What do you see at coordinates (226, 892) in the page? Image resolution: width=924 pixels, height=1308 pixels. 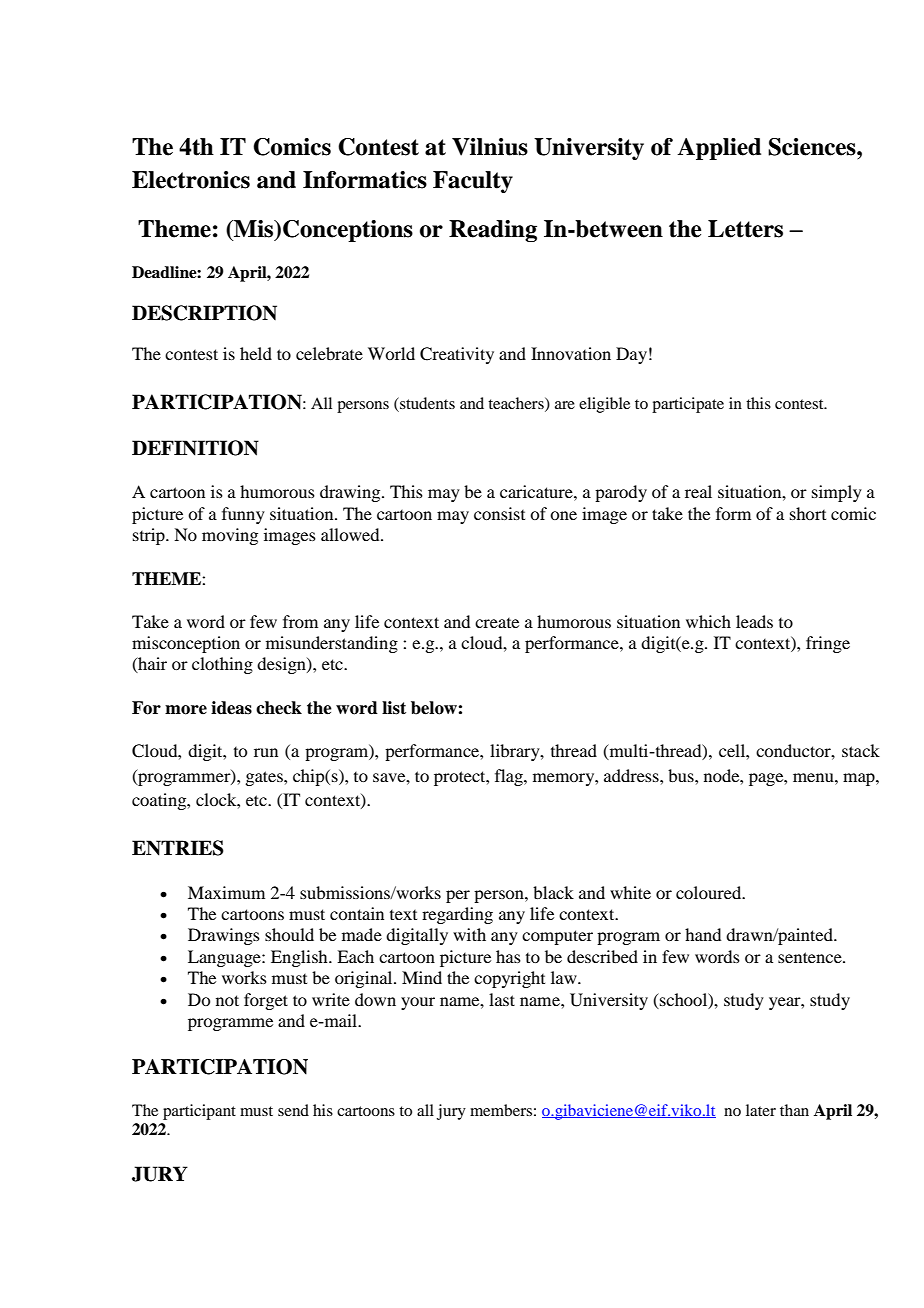 I see `Maximum` at bounding box center [226, 892].
